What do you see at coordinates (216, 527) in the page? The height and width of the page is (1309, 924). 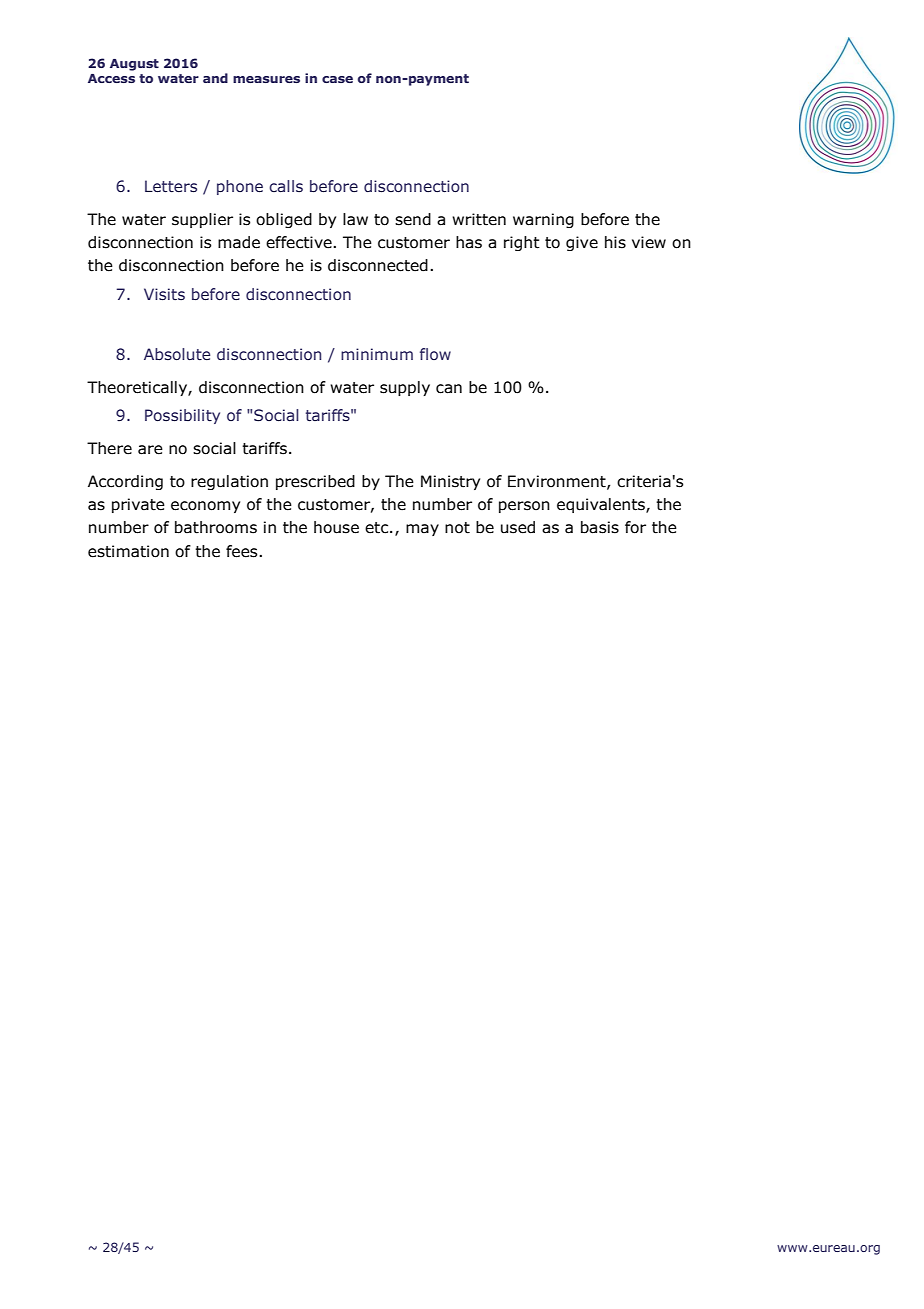 I see `bathrooms` at bounding box center [216, 527].
